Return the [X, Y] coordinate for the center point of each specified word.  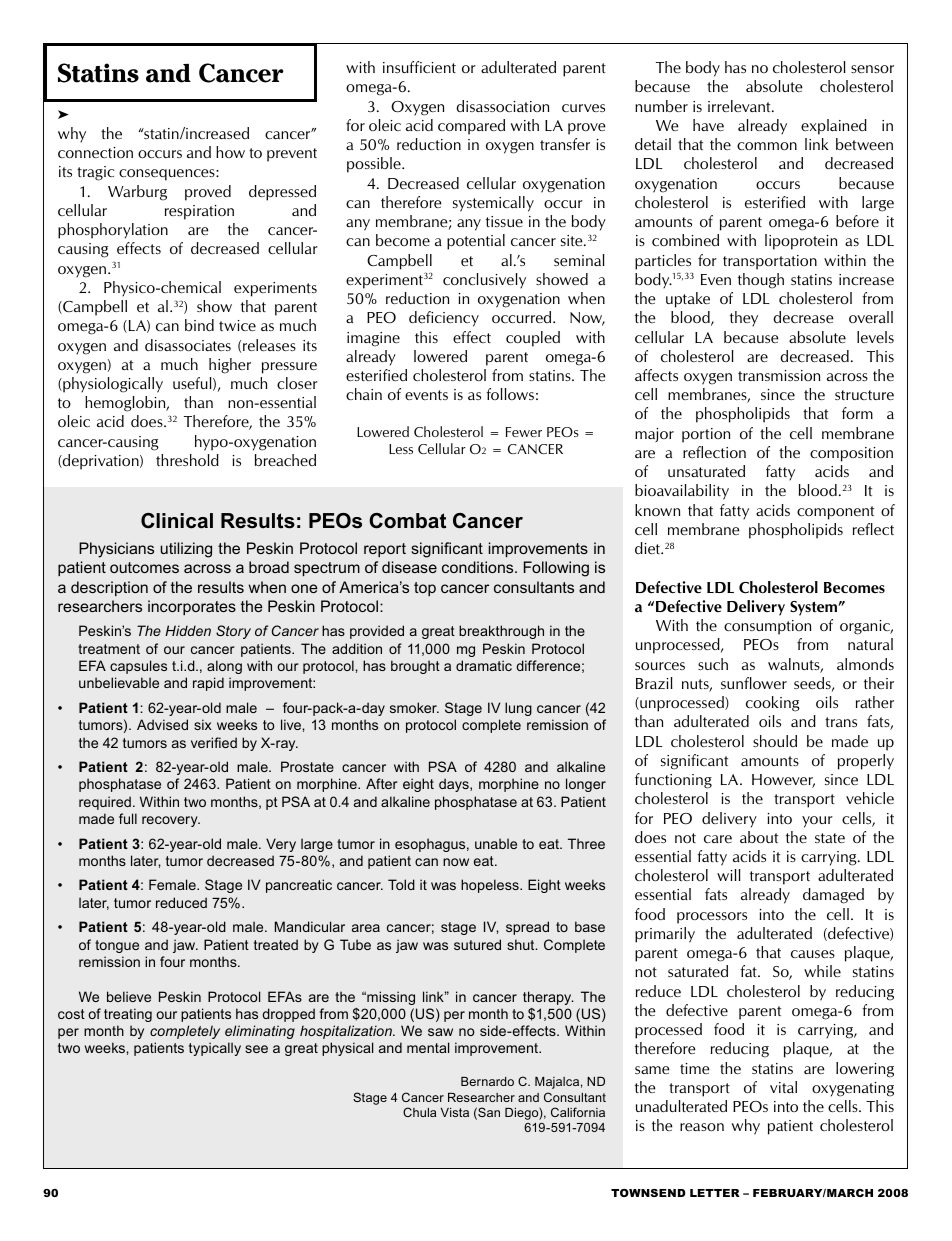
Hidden [188, 630]
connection [95, 152]
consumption [767, 627]
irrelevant [740, 106]
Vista [455, 1112]
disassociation [502, 106]
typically [215, 1049]
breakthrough [501, 632]
